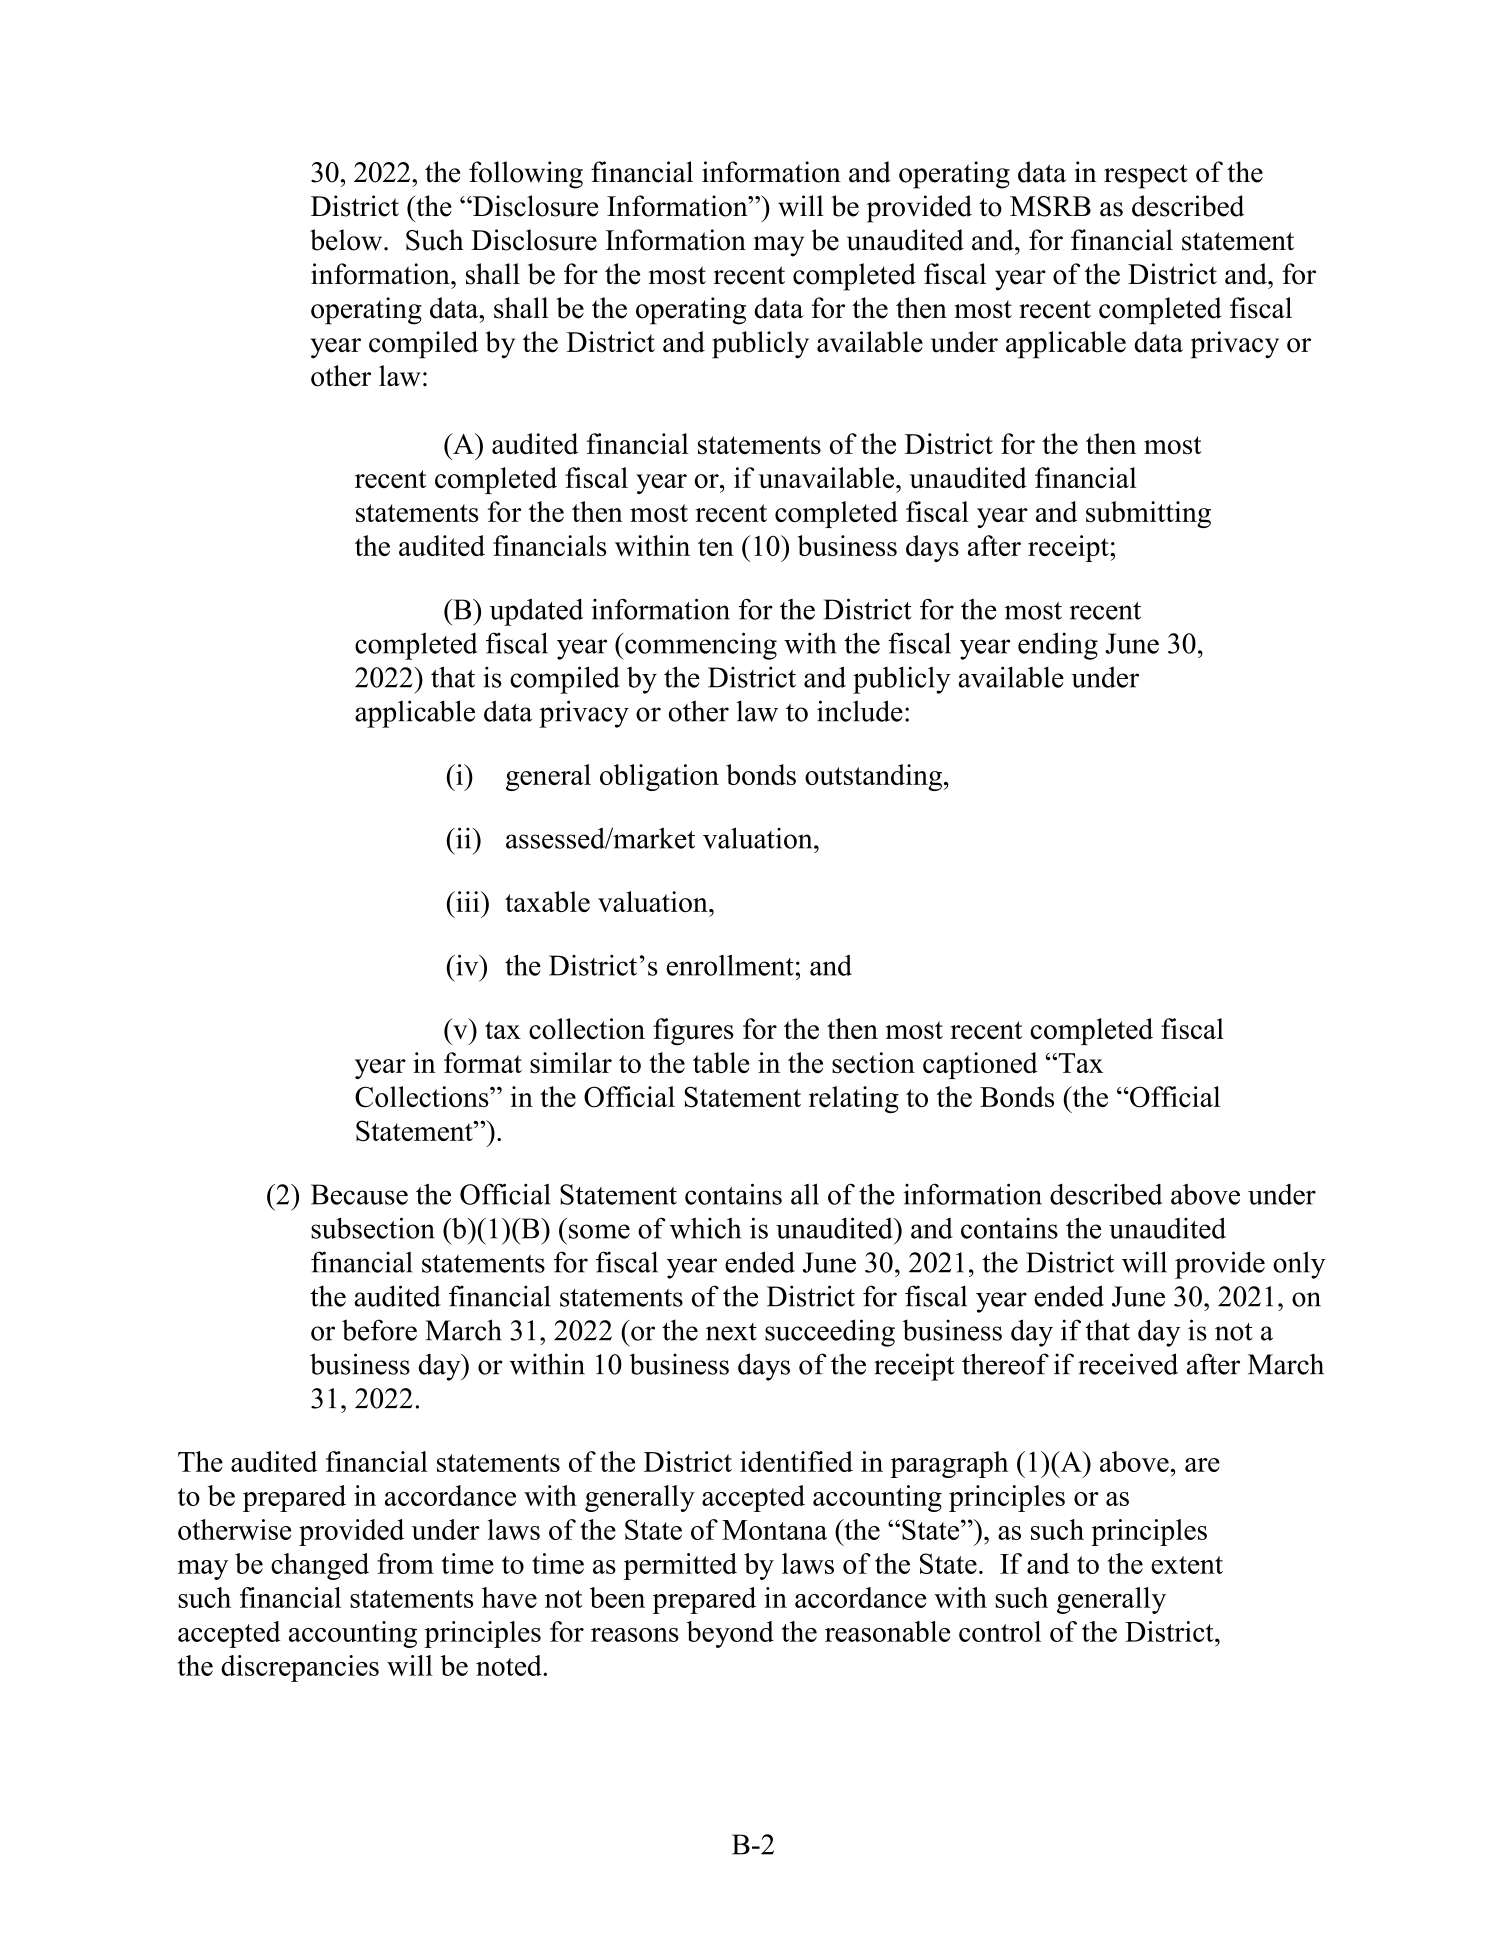 Image resolution: width=1507 pixels, height=1950 pixels. I want to click on only, so click(1299, 1265).
